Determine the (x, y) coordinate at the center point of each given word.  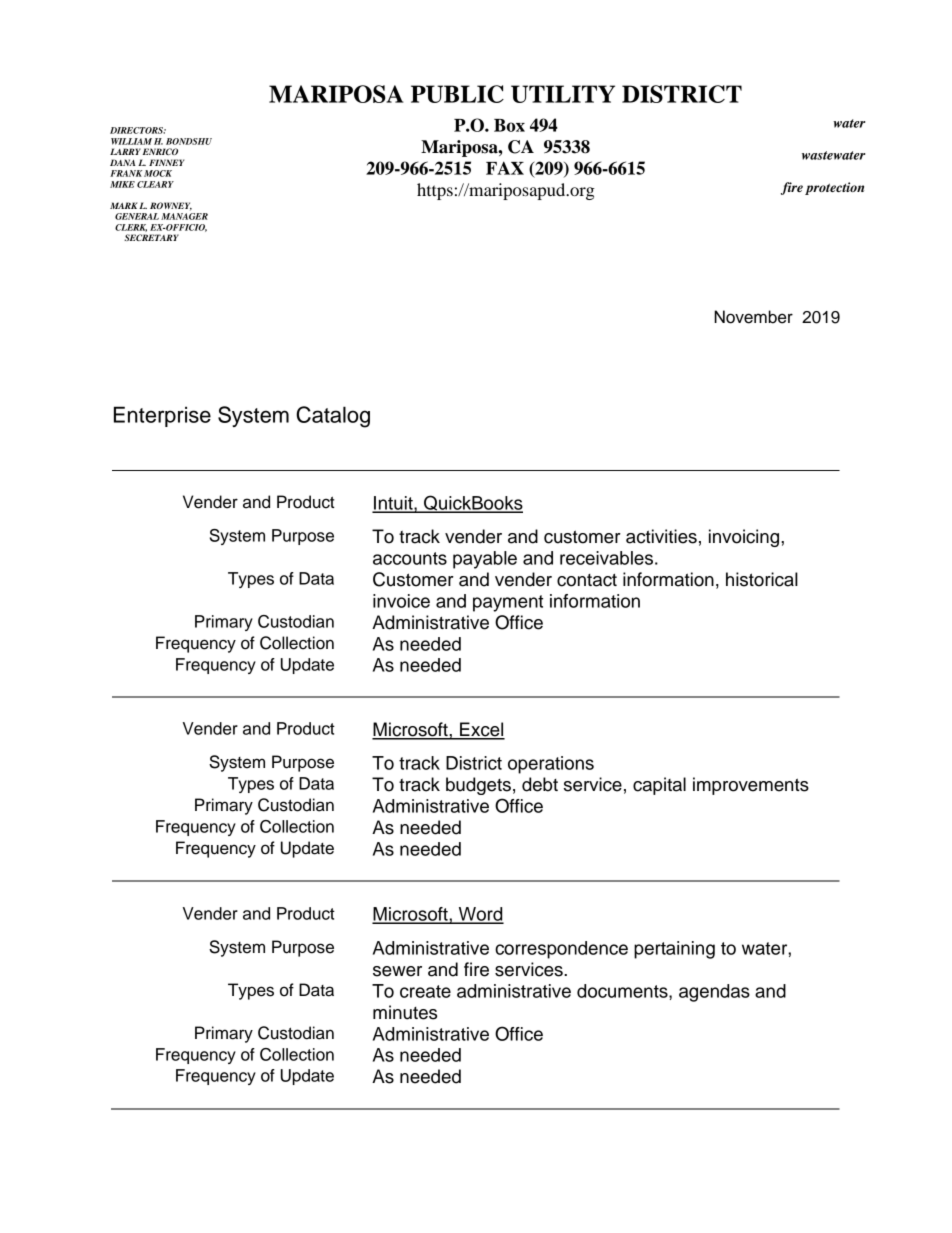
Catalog (333, 417)
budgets (478, 786)
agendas (714, 993)
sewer (397, 971)
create (425, 991)
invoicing (745, 538)
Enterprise (162, 416)
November (753, 317)
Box (509, 125)
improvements (751, 786)
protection (834, 188)
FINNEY (166, 162)
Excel (481, 730)
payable (485, 560)
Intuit (393, 504)
